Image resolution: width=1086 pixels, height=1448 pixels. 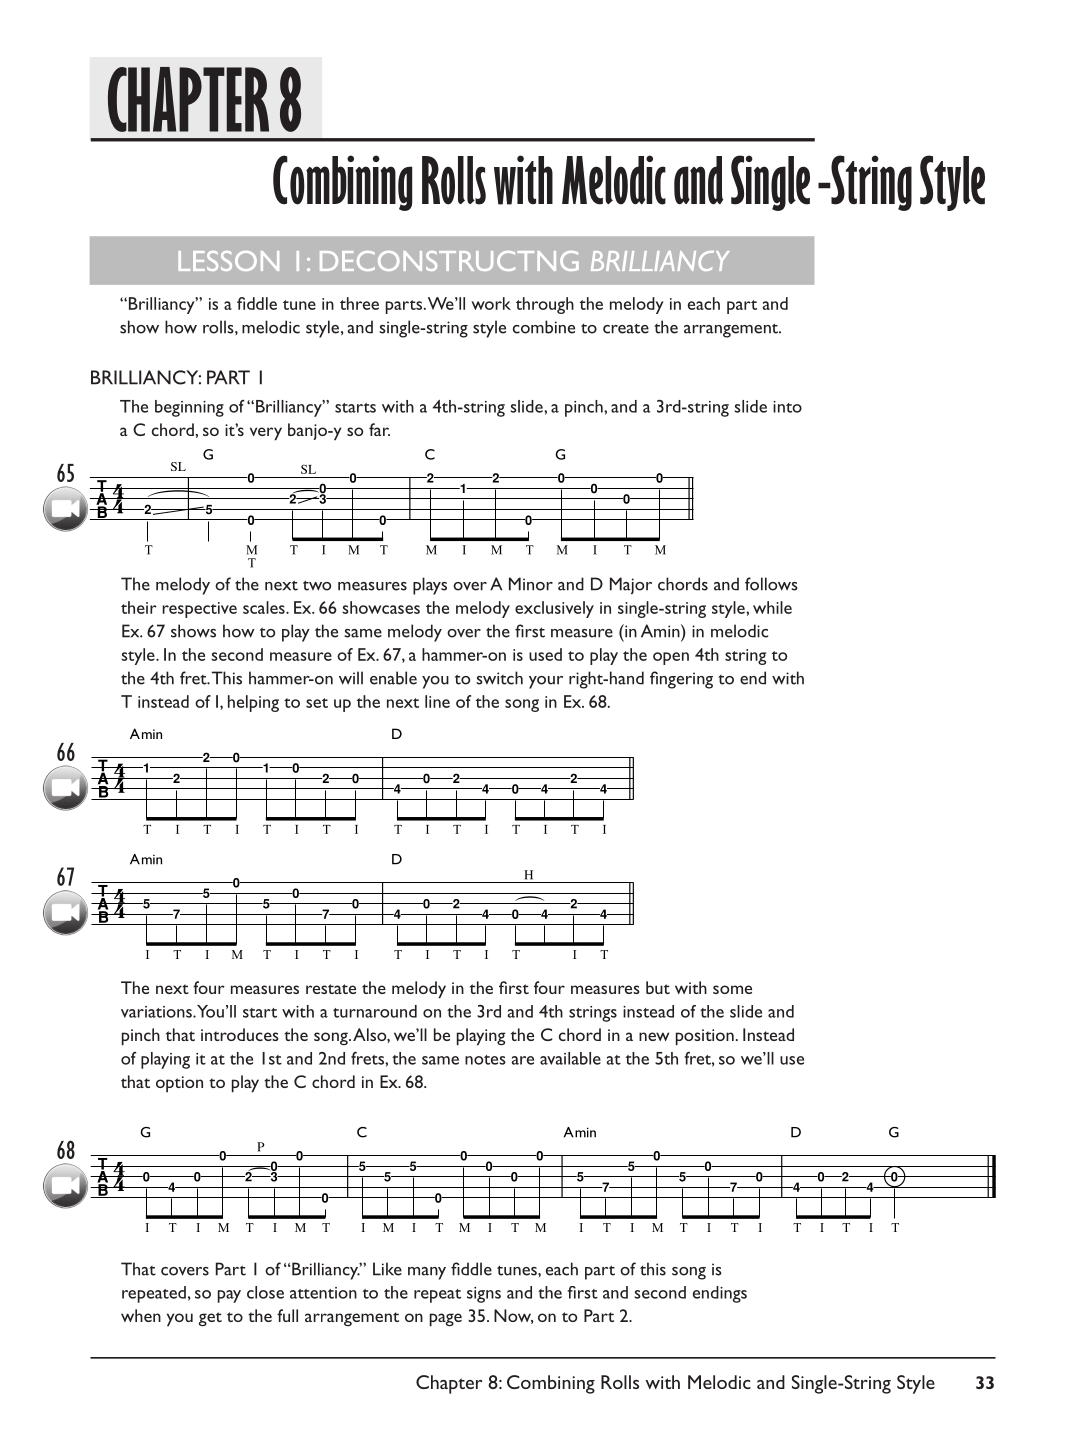 What do you see at coordinates (771, 584) in the screenshot?
I see `follows` at bounding box center [771, 584].
